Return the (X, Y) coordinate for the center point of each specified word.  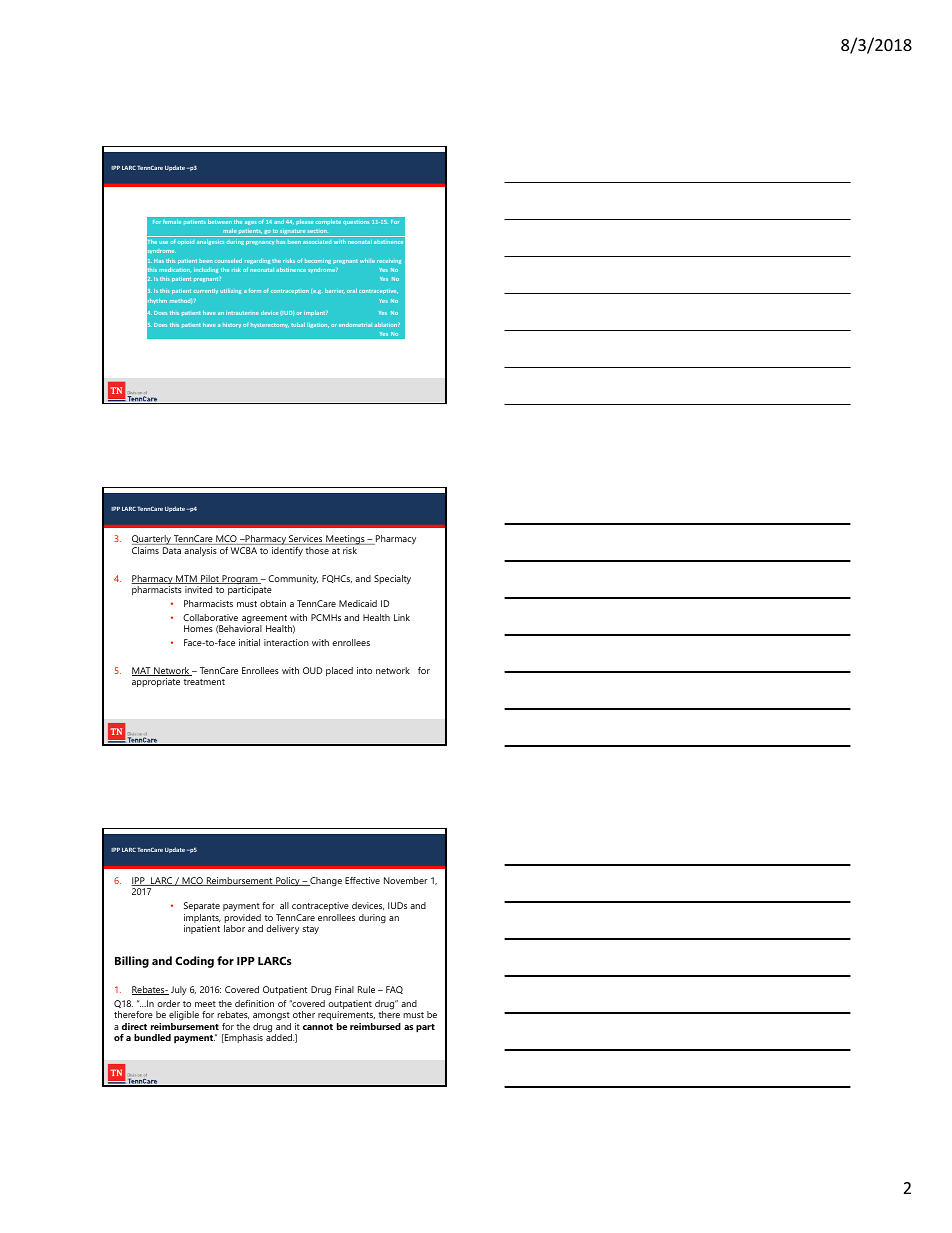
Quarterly (152, 541)
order (168, 1003)
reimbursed (375, 1026)
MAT (142, 671)
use (163, 242)
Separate (202, 906)
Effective (362, 880)
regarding (259, 261)
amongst (271, 1016)
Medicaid (358, 603)
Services (306, 540)
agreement (265, 620)
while (367, 261)
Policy (288, 881)
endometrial (355, 325)
